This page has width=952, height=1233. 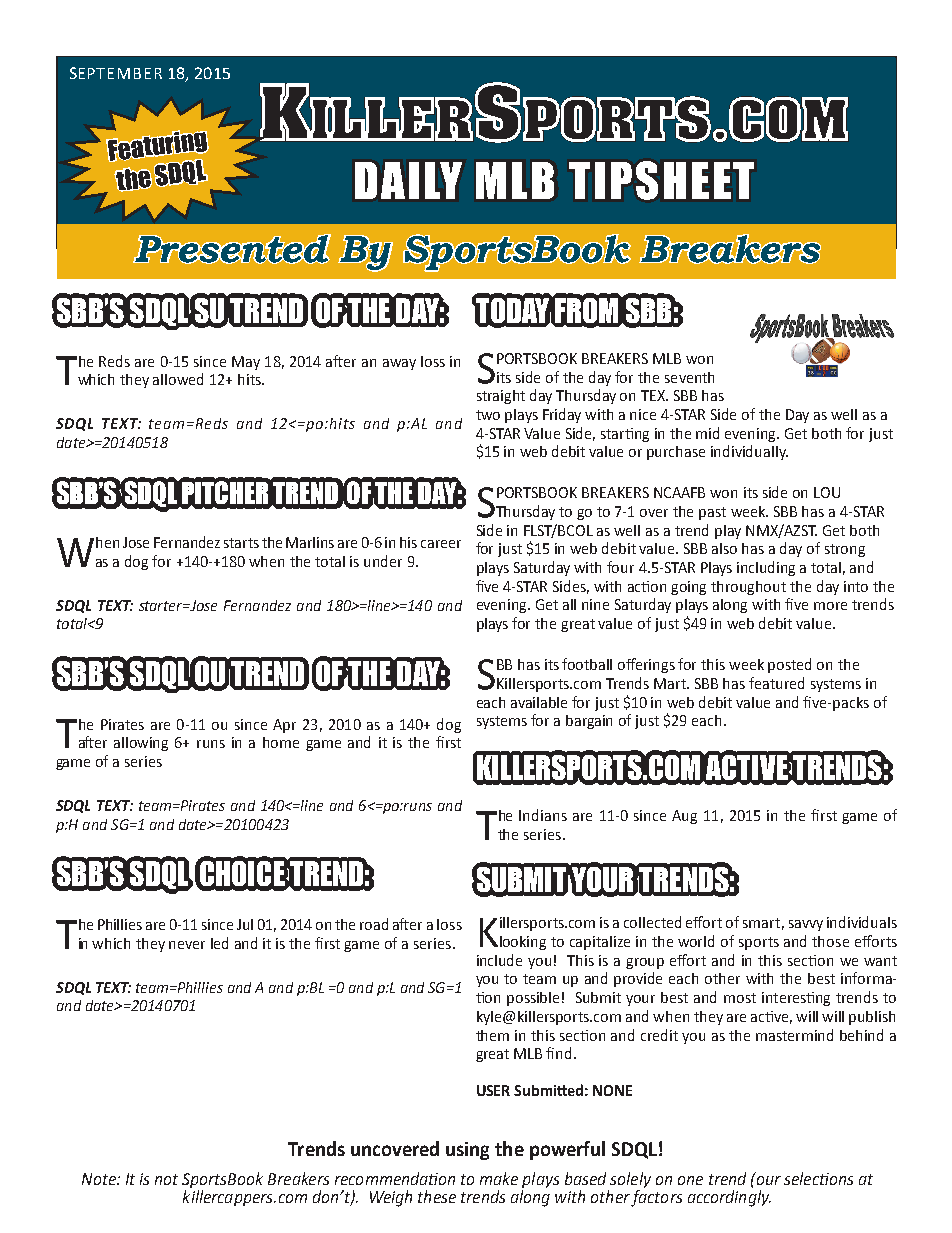 I want to click on accordingly, so click(x=729, y=1198).
